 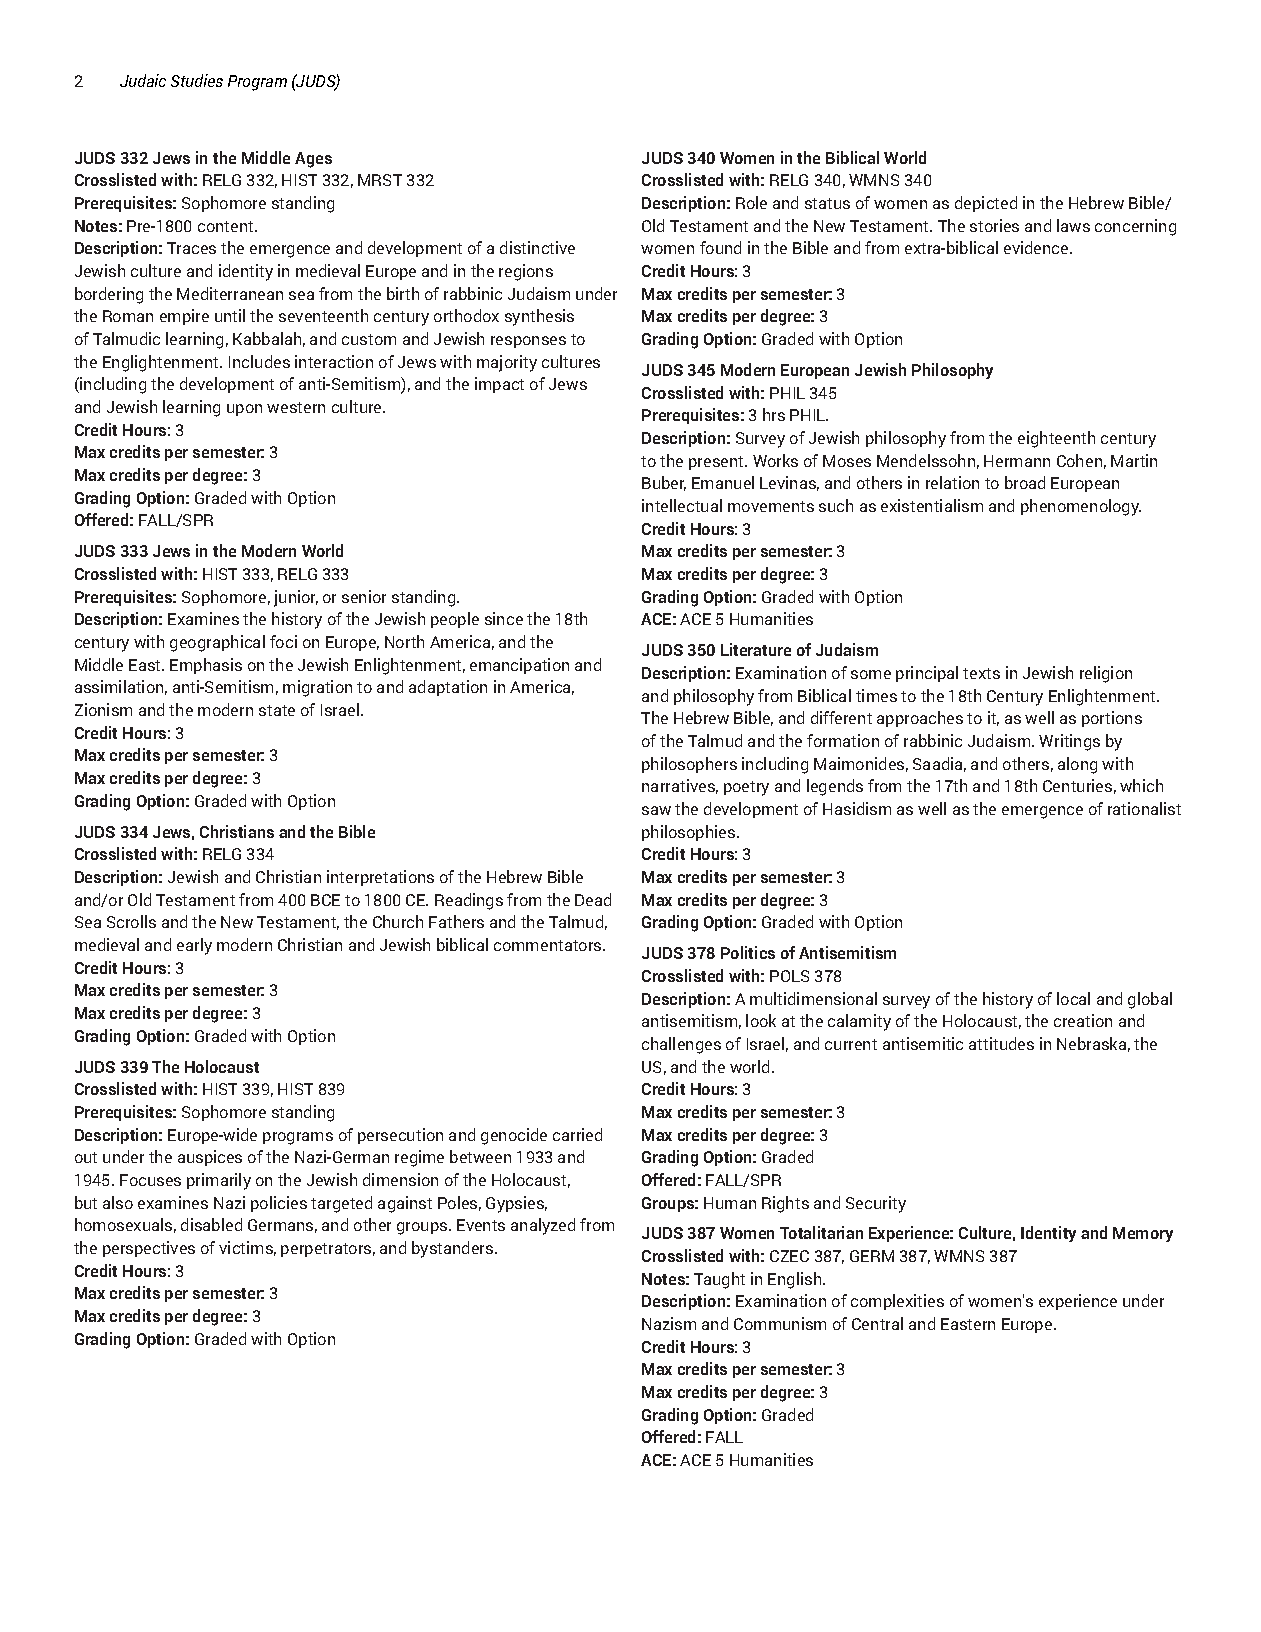 What do you see at coordinates (519, 666) in the screenshot?
I see `emancipation` at bounding box center [519, 666].
